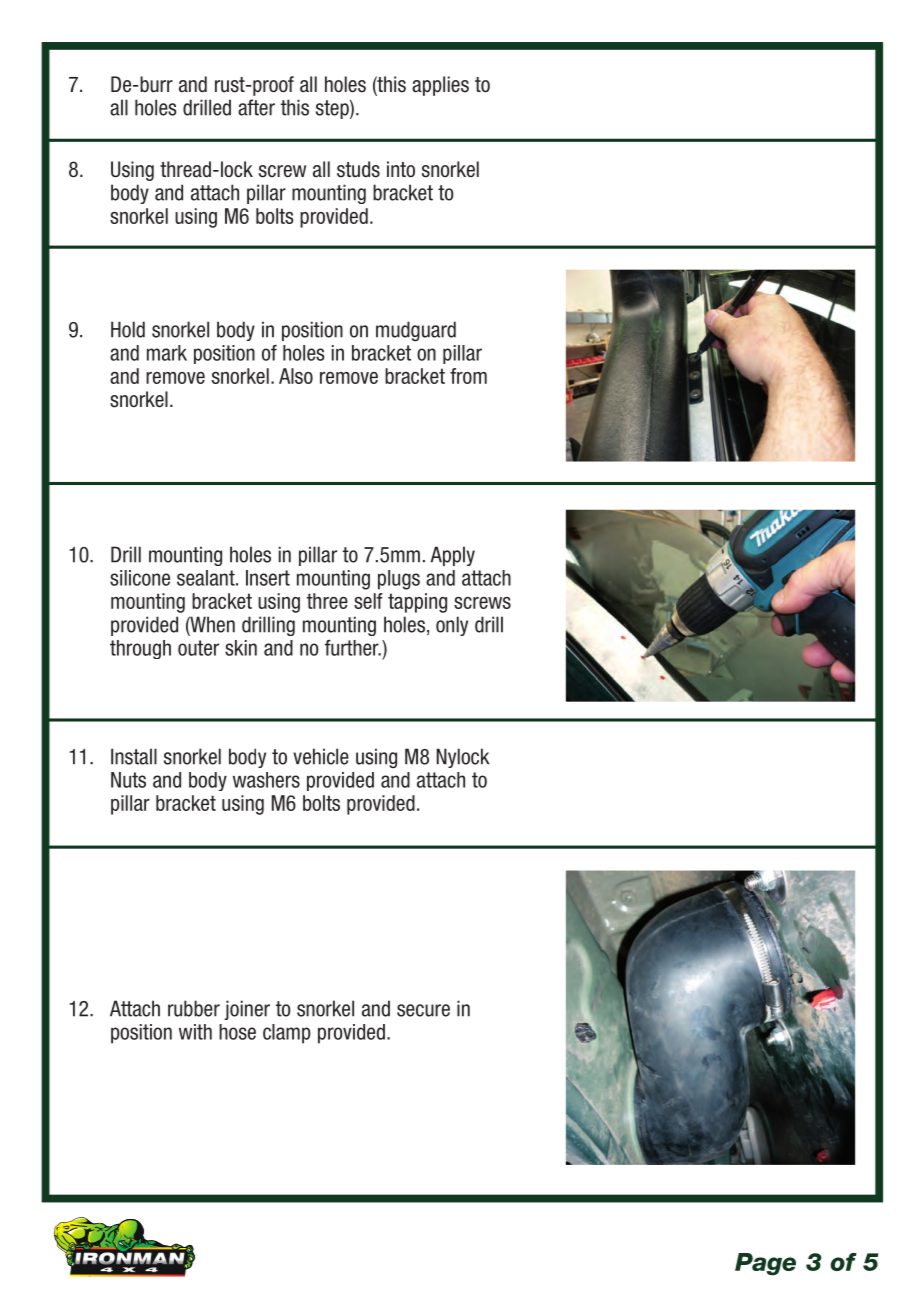 The image size is (924, 1308). I want to click on with, so click(195, 1032).
